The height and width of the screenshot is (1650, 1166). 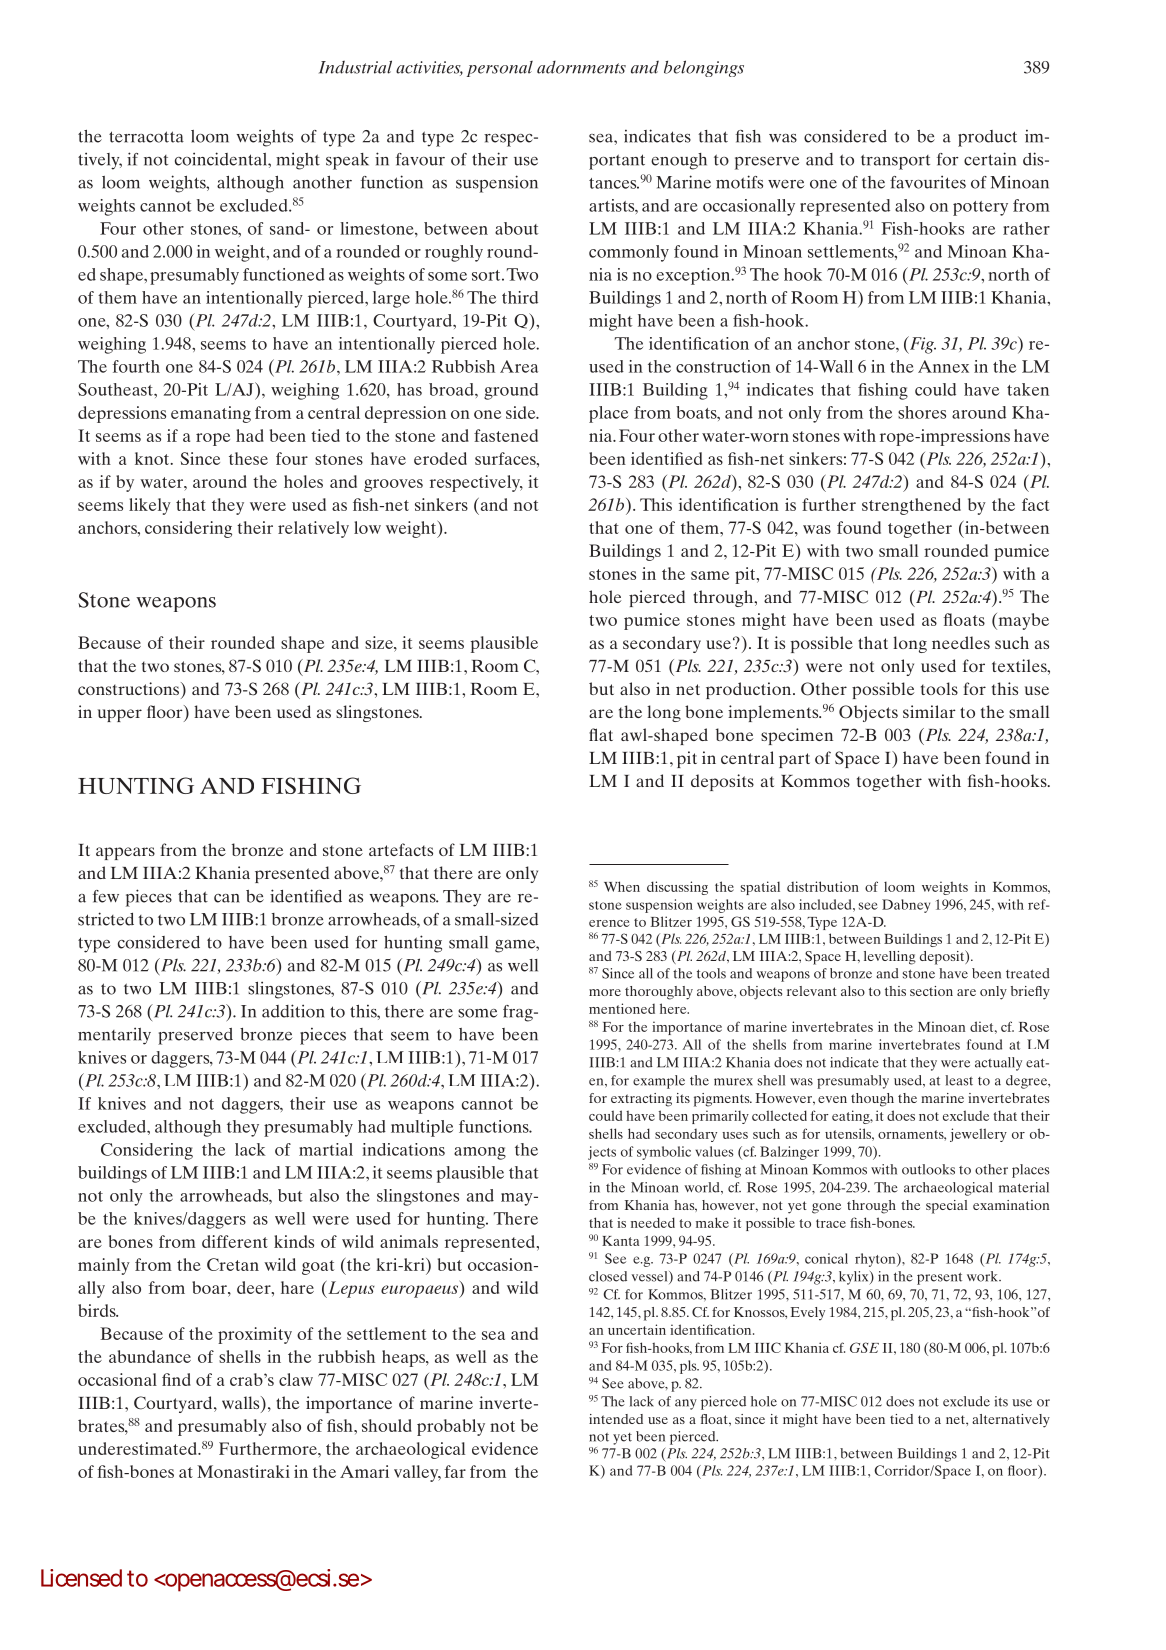 What do you see at coordinates (211, 414) in the screenshot?
I see `emanating` at bounding box center [211, 414].
